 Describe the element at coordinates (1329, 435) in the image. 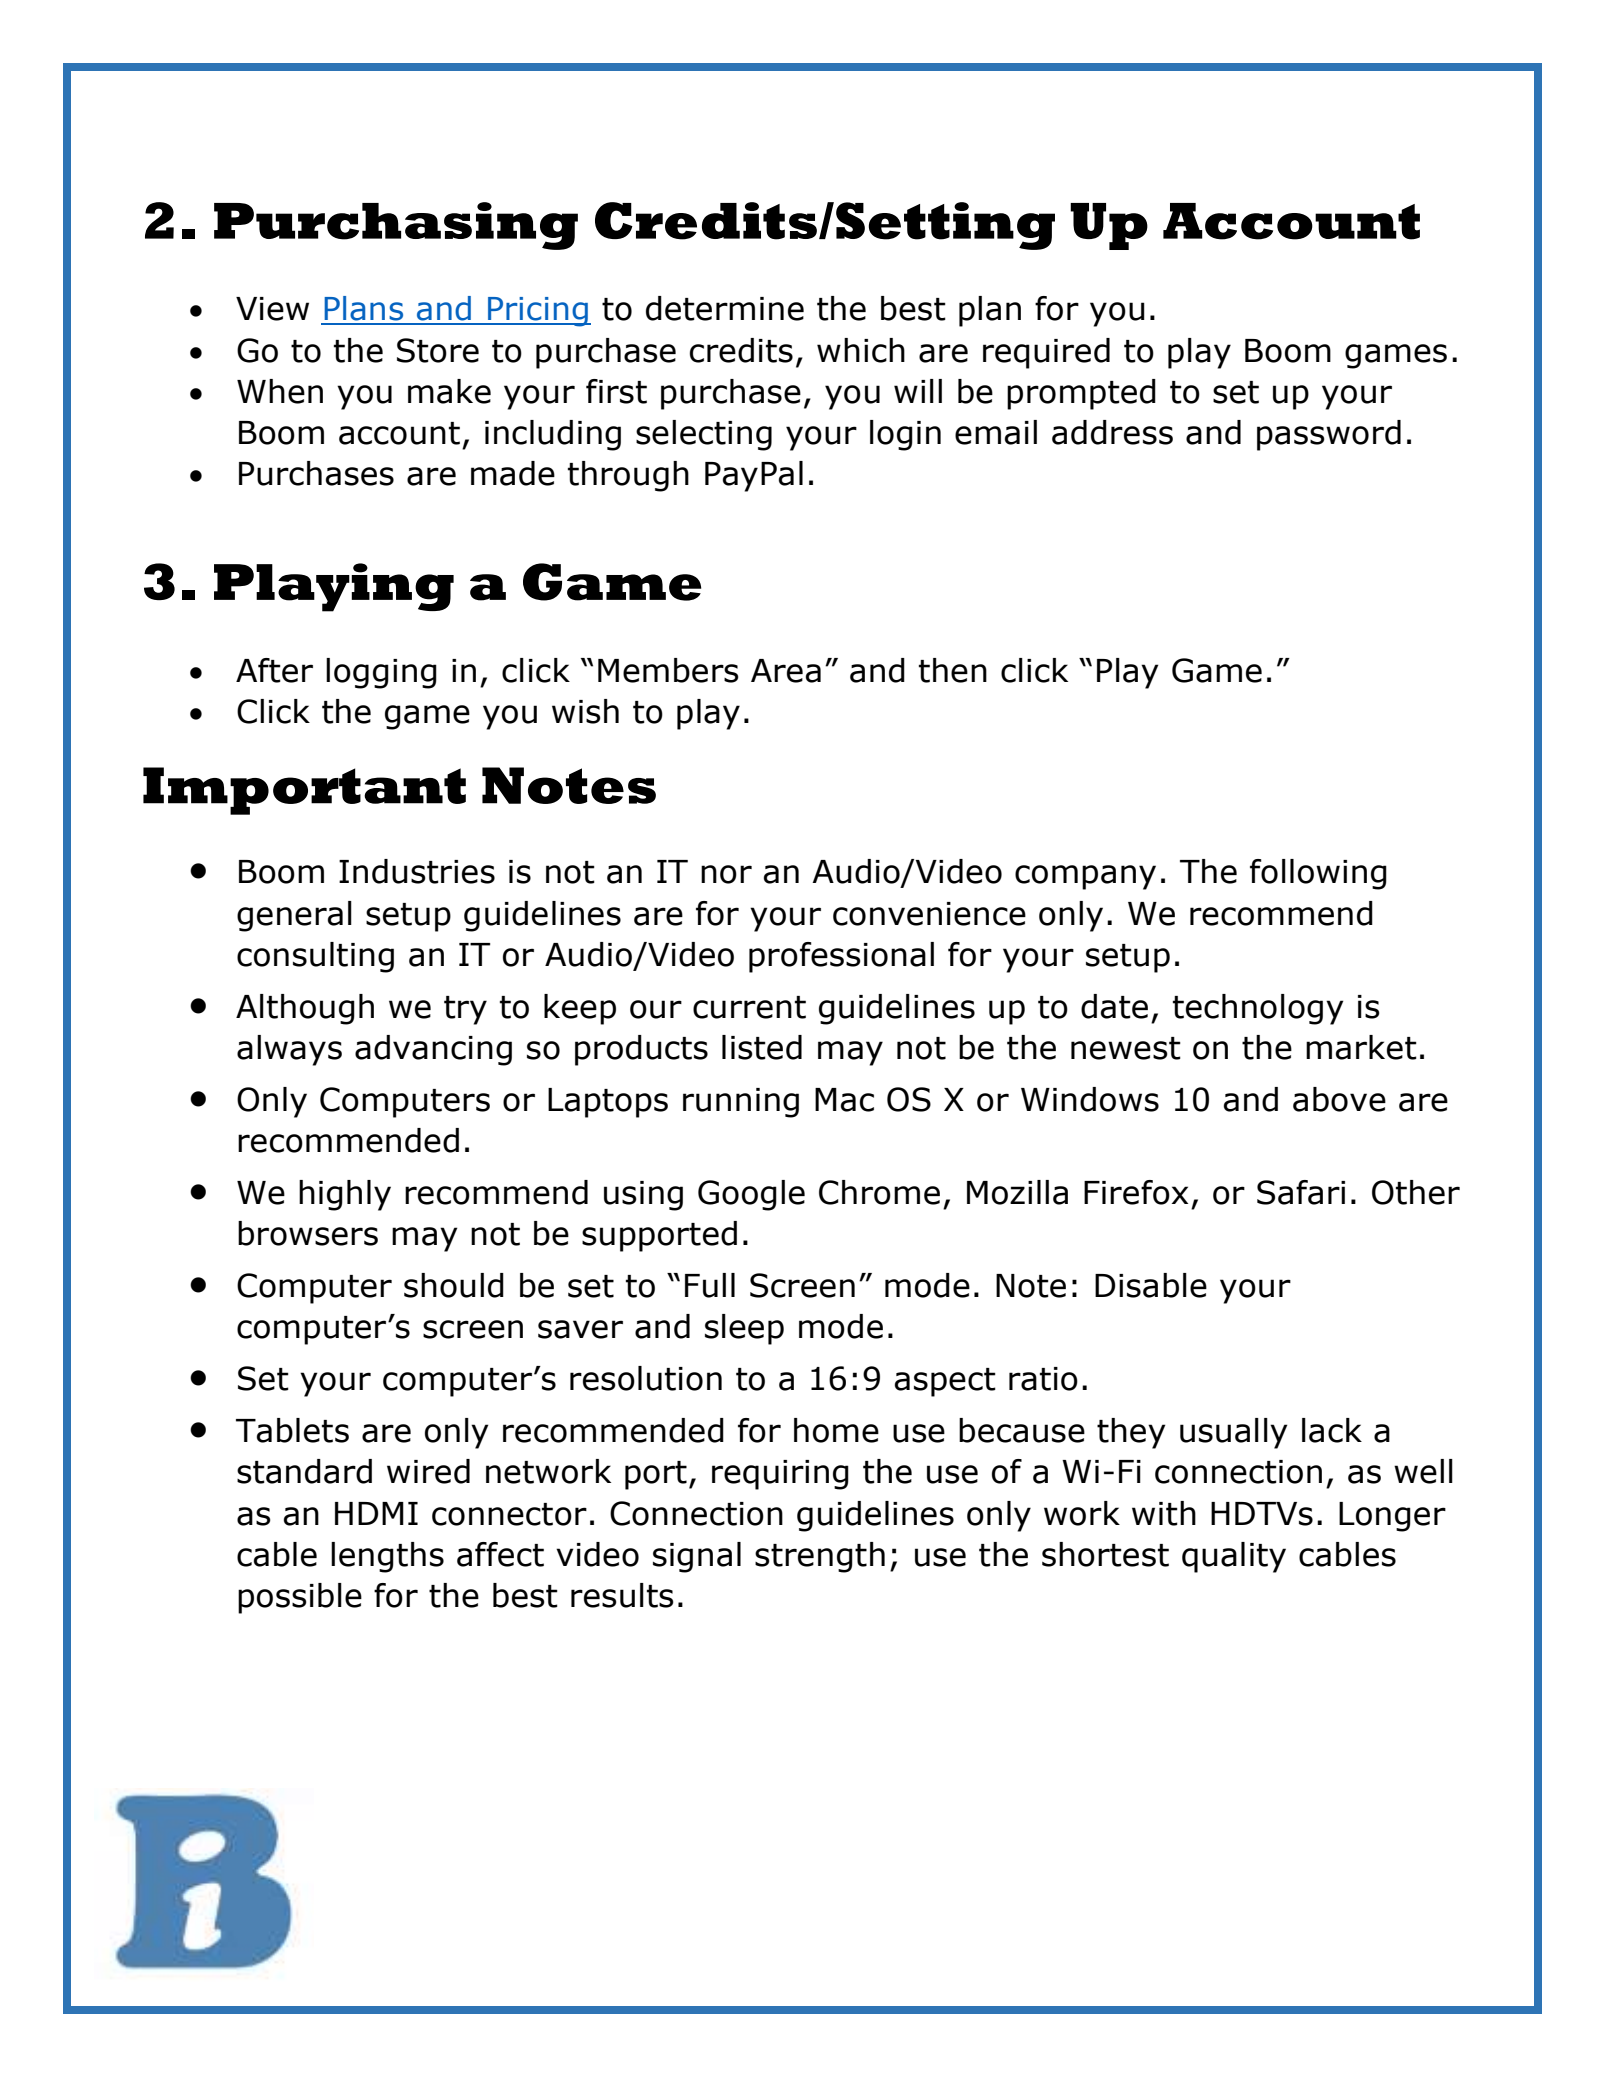

I see `password` at that location.
